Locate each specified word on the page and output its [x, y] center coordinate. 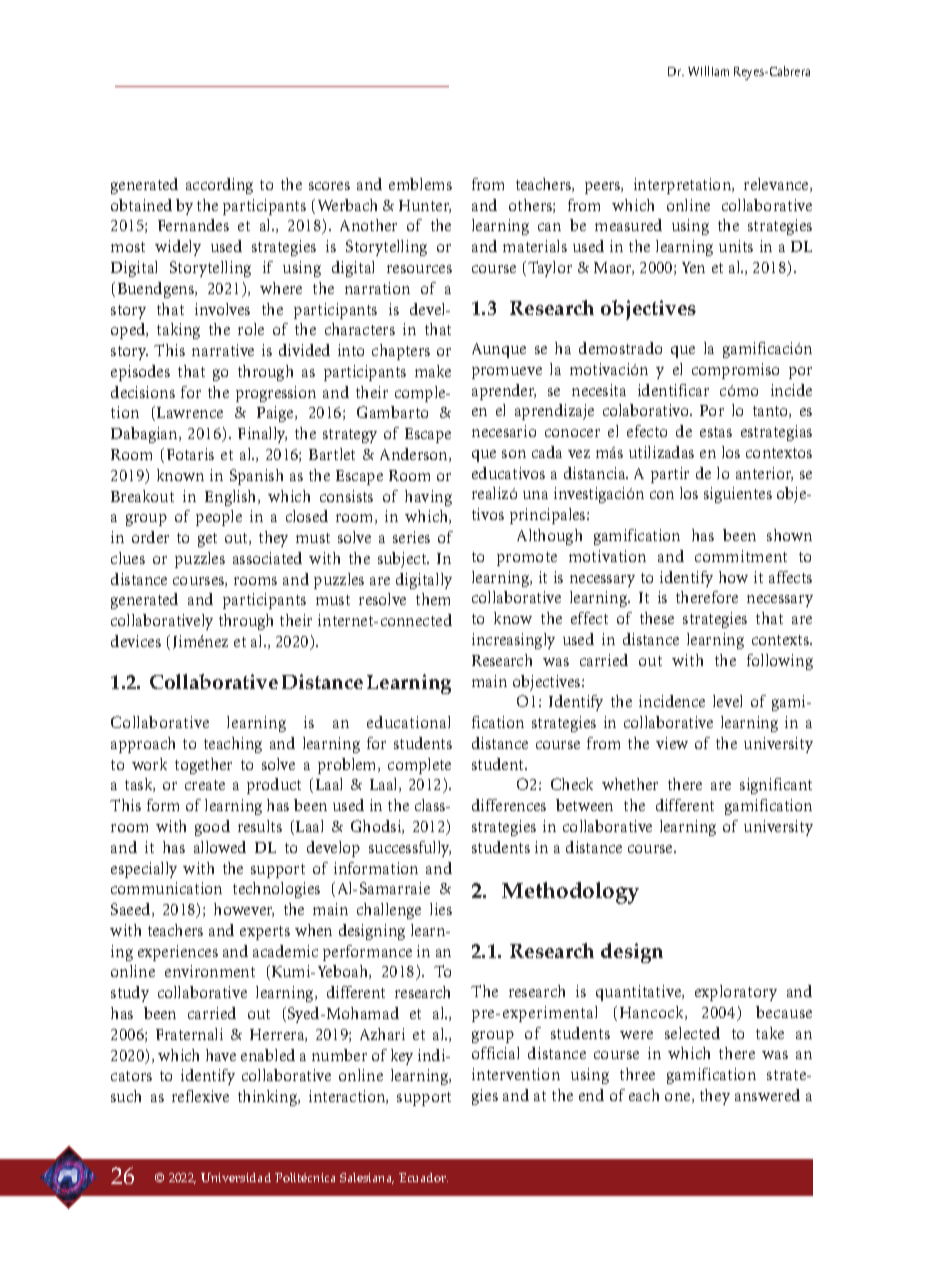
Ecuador [423, 1177]
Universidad [236, 1177]
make [433, 371]
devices [136, 641]
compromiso [735, 371]
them [433, 599]
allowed [220, 847]
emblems [420, 184]
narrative [223, 350]
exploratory [736, 993]
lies [441, 909]
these [657, 618]
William [708, 71]
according [219, 186]
